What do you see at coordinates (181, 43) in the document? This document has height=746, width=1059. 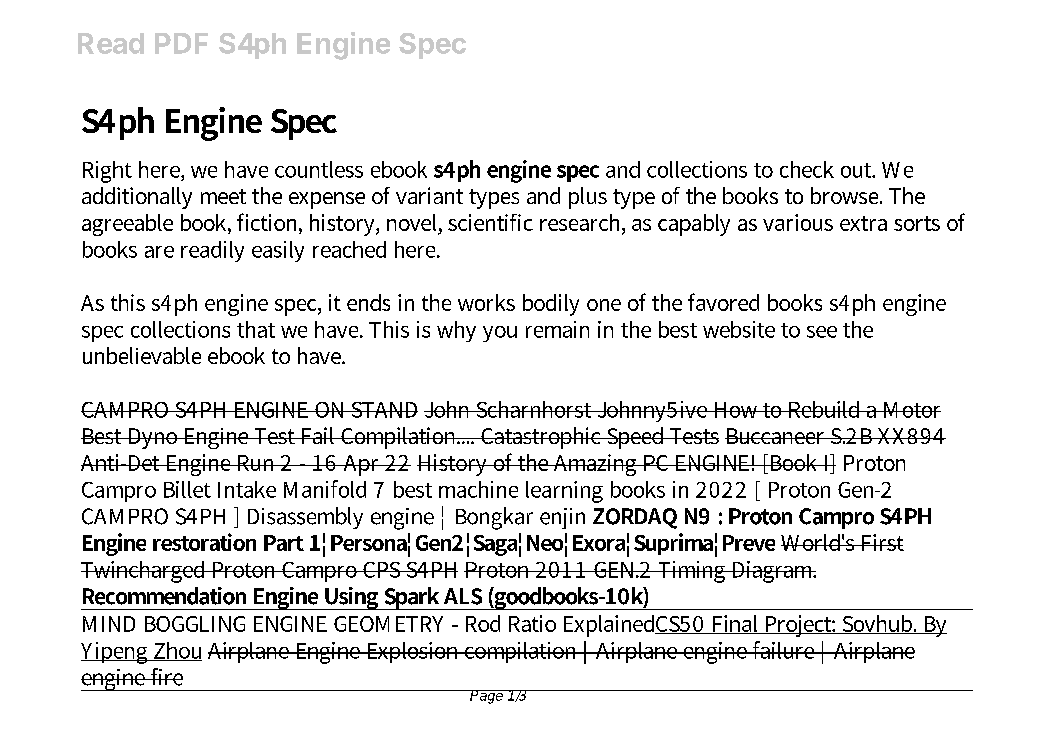 I see `PDF` at bounding box center [181, 43].
